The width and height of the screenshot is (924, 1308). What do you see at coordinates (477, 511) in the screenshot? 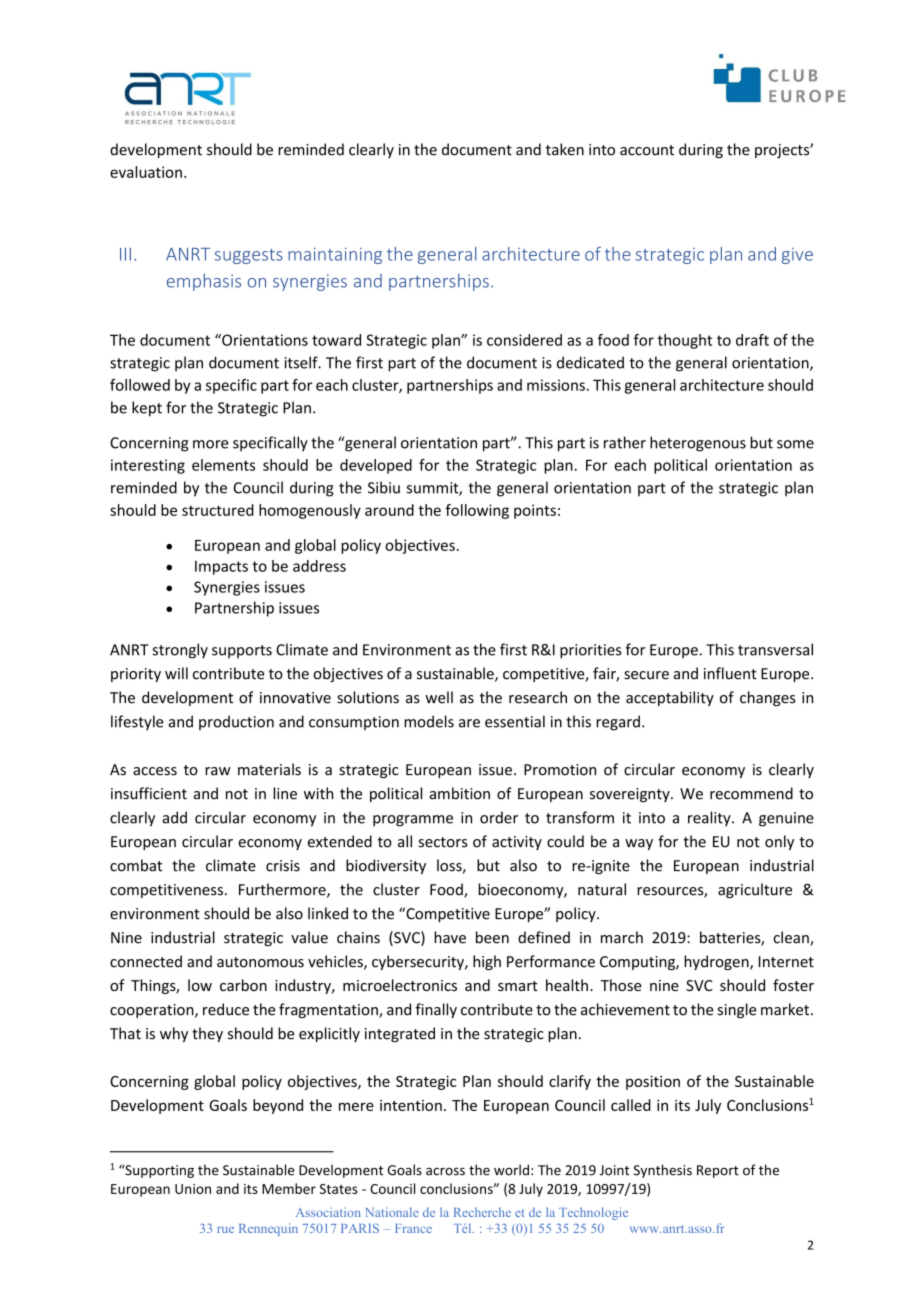
I see `following` at bounding box center [477, 511].
